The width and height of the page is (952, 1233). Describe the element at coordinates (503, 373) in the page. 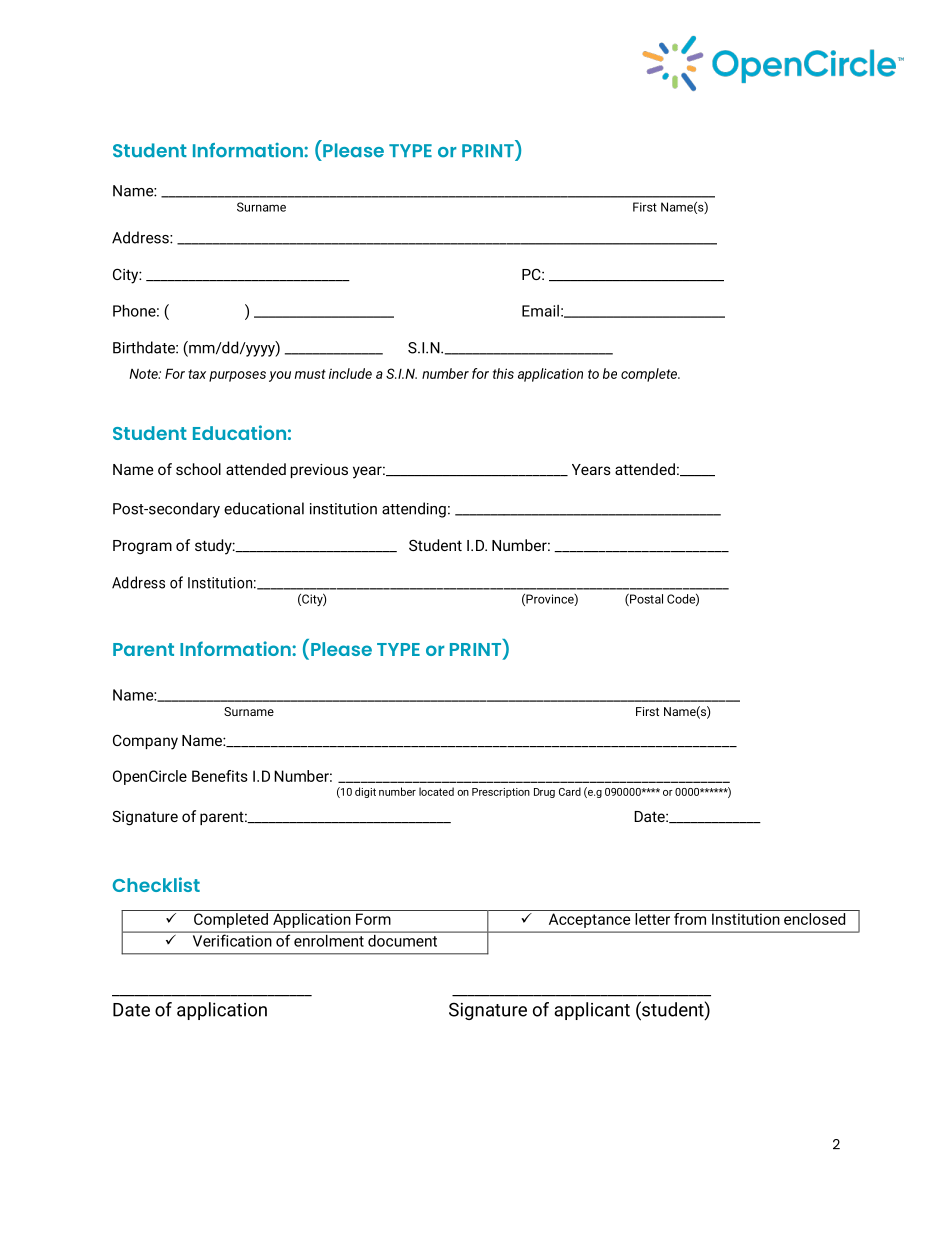

I see `this` at that location.
